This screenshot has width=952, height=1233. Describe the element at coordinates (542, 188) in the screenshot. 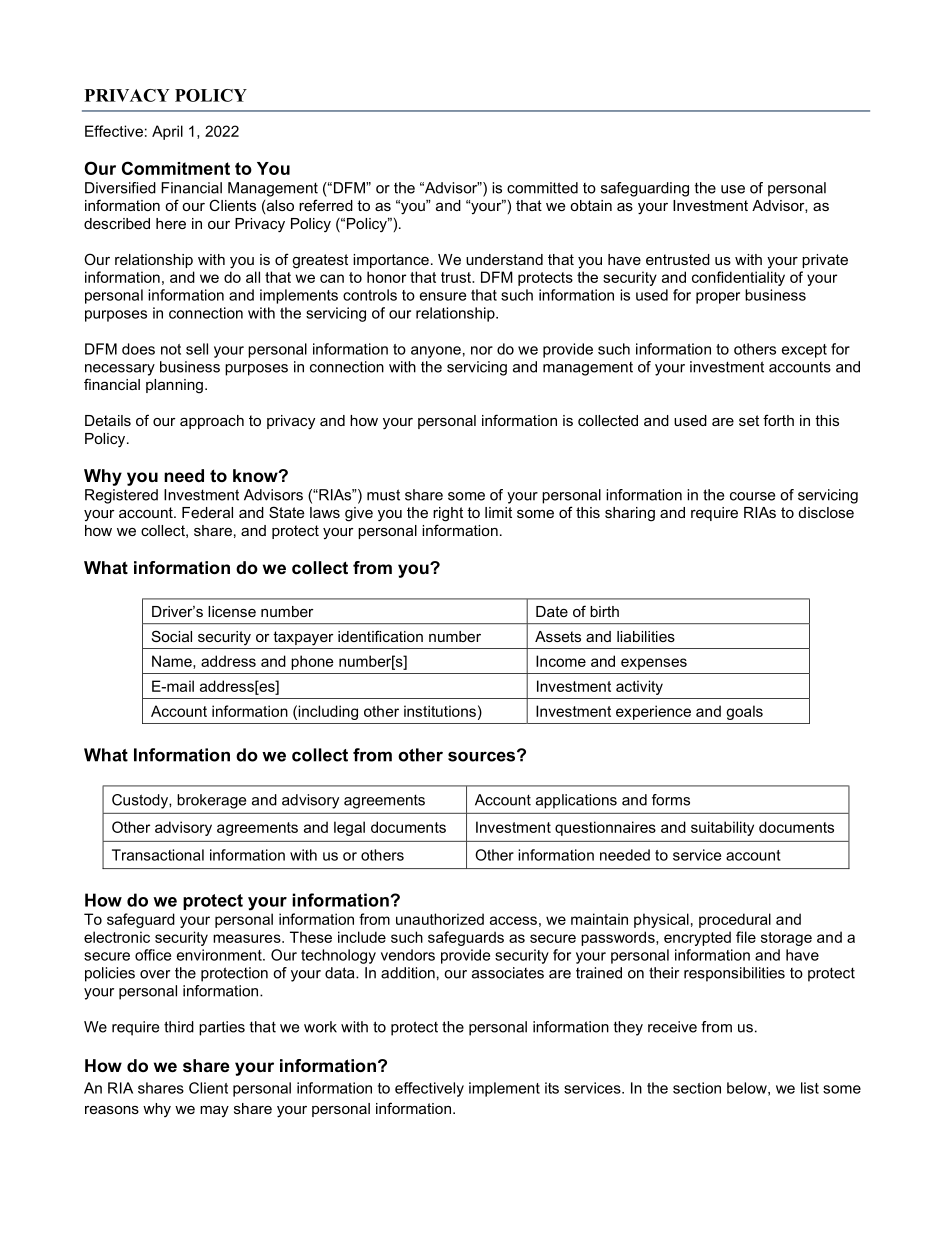

I see `committed` at that location.
